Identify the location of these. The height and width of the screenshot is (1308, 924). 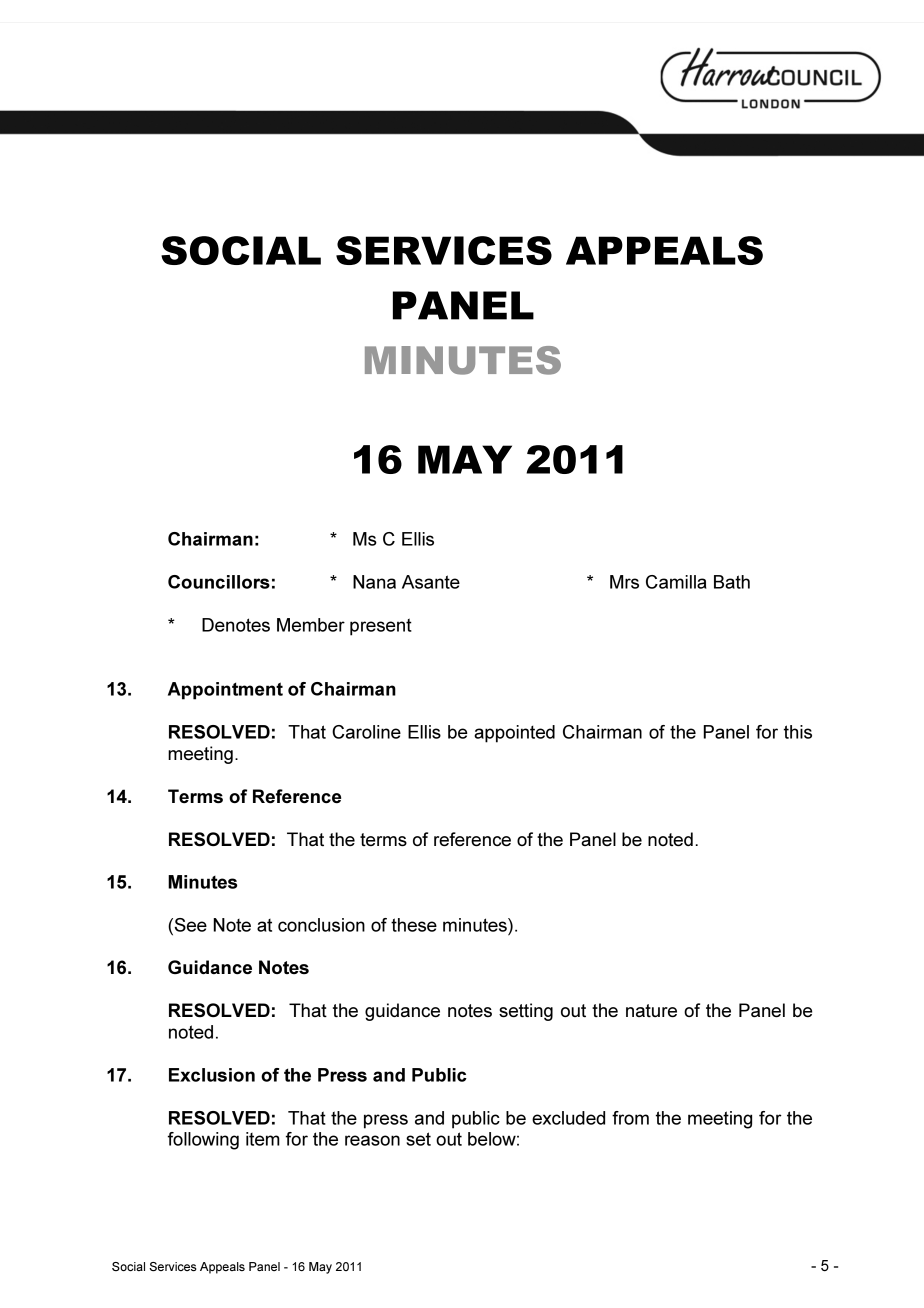
(414, 925).
